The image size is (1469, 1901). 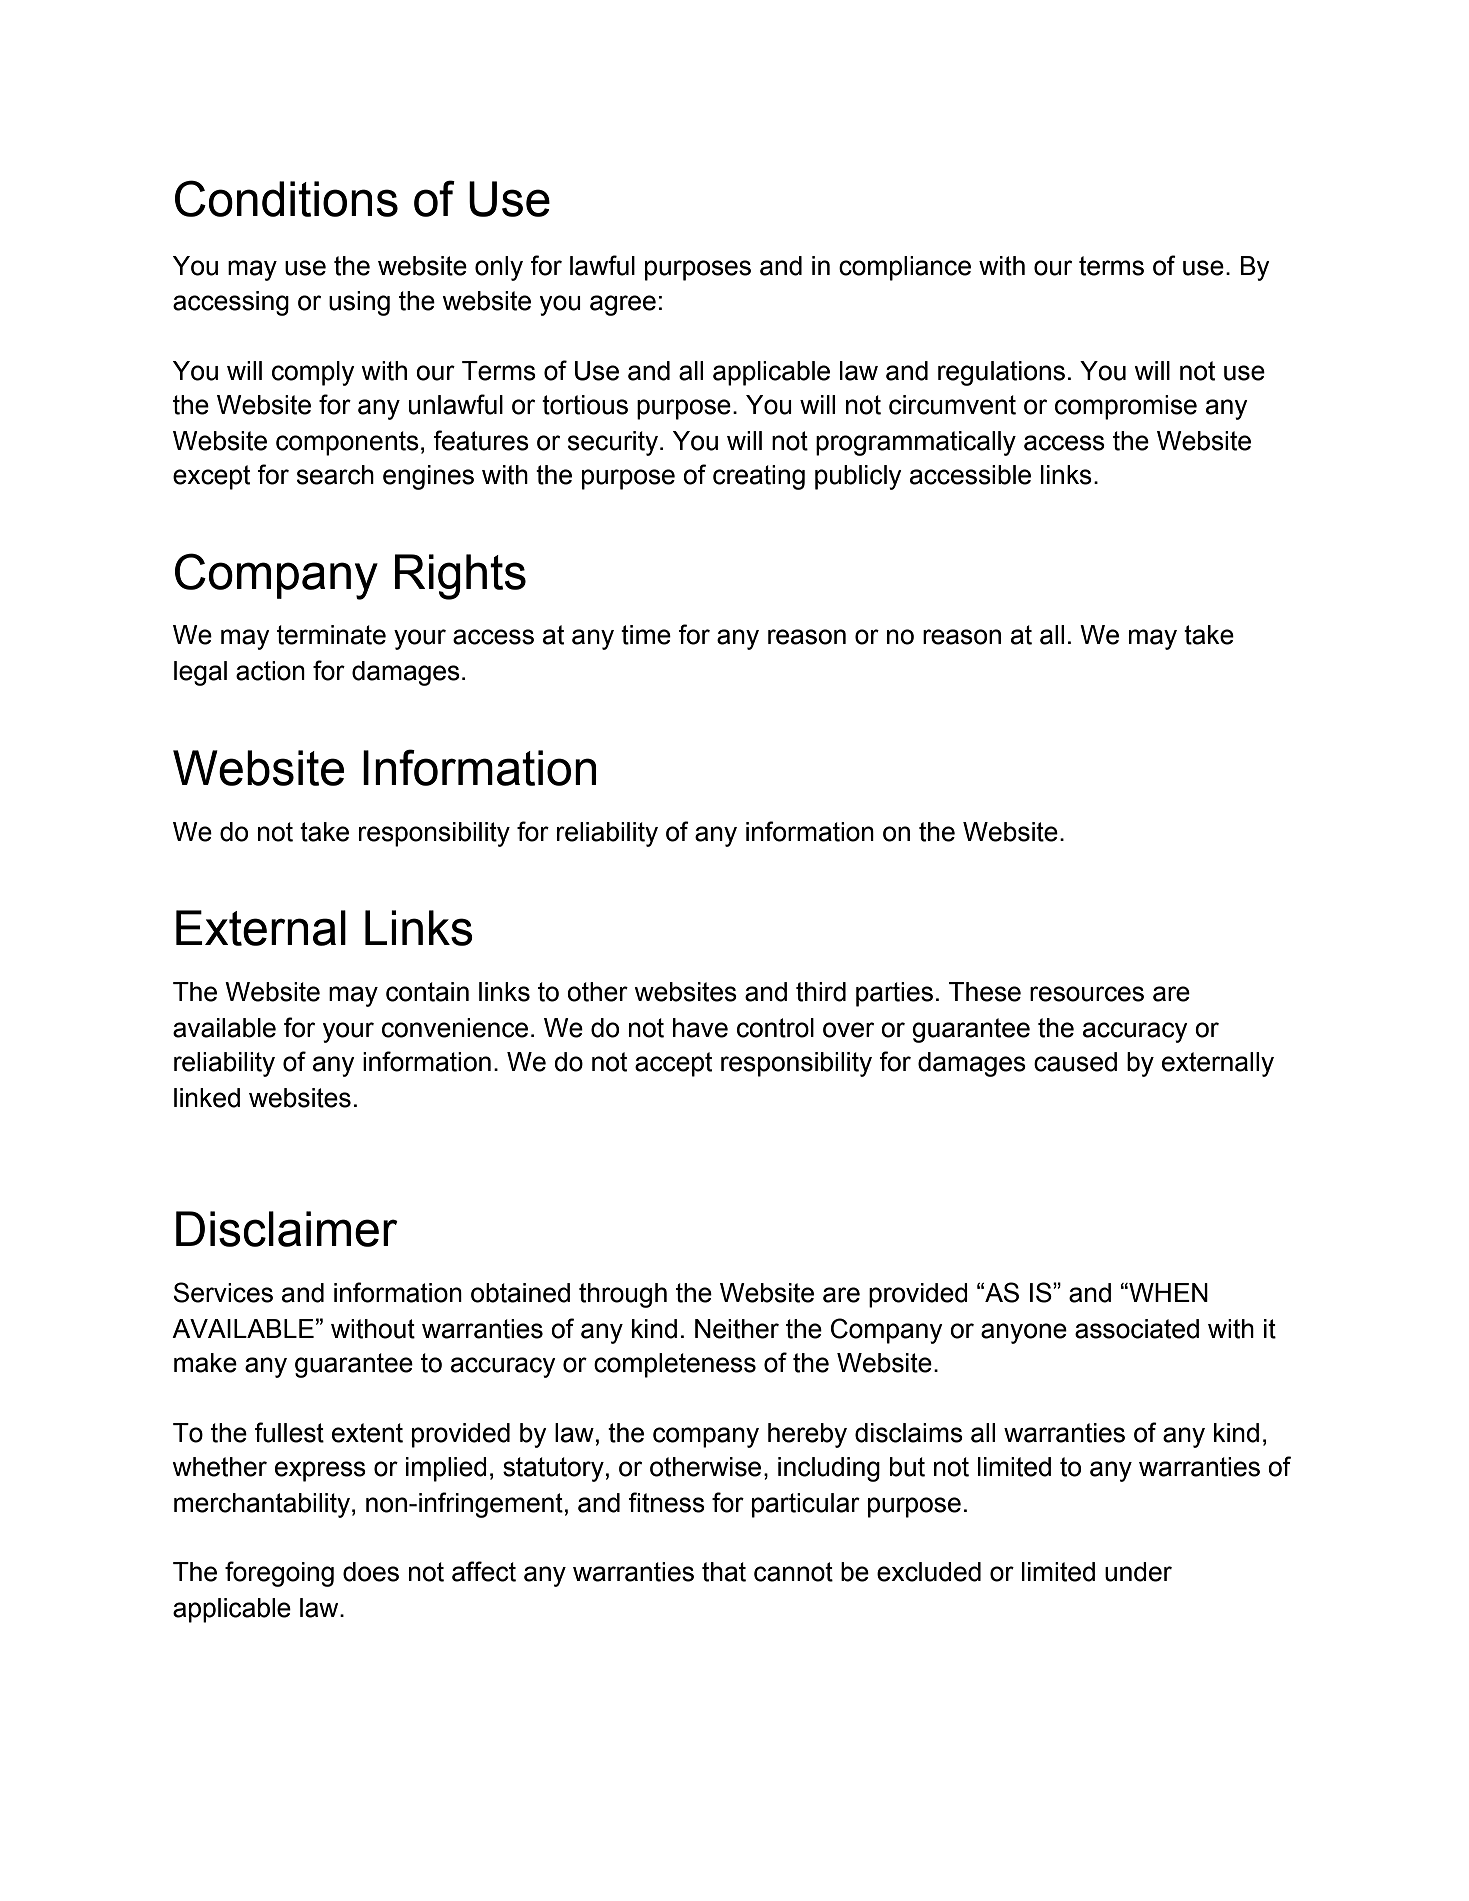 What do you see at coordinates (623, 305) in the image?
I see `agree` at bounding box center [623, 305].
